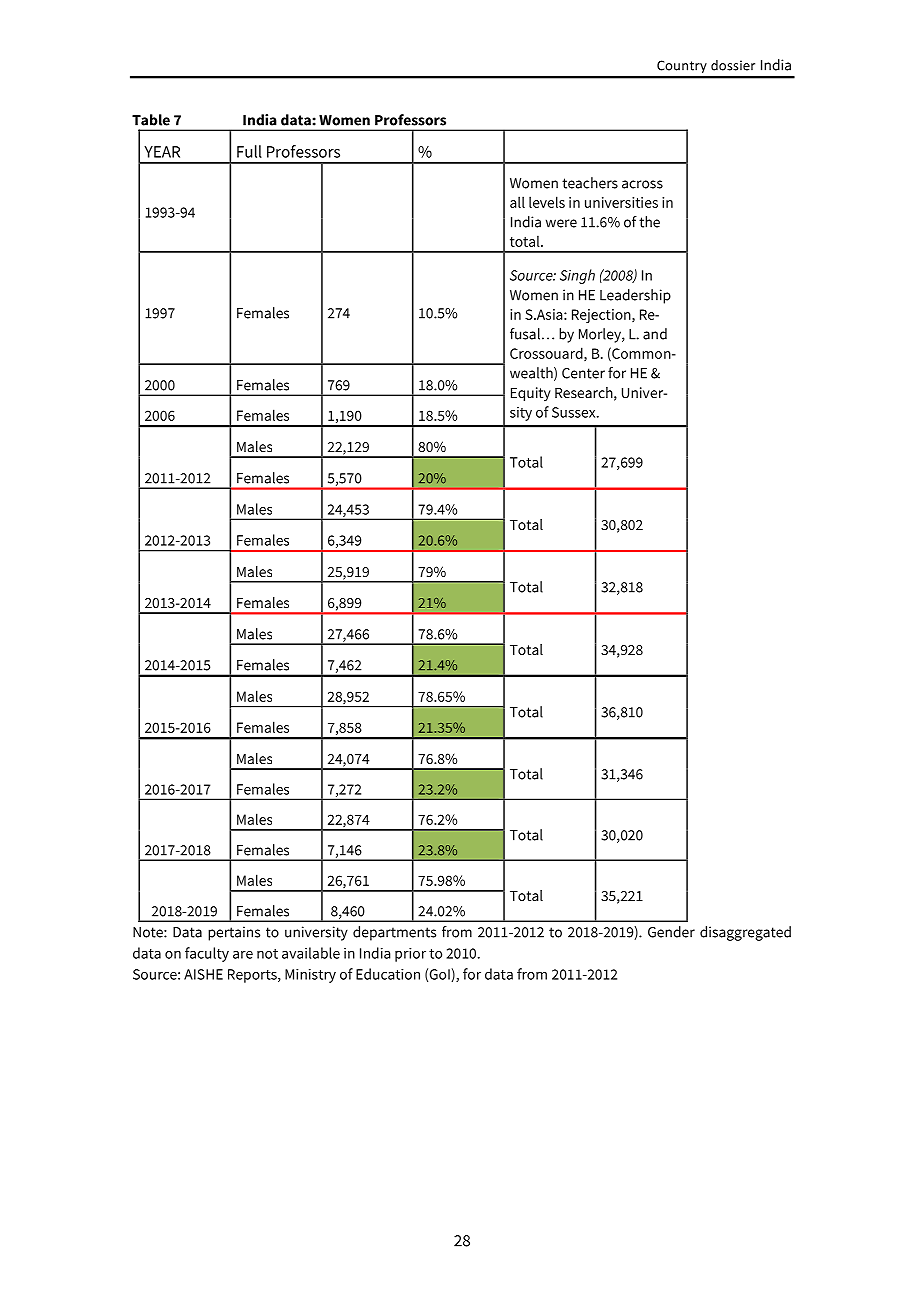  I want to click on Full, so click(249, 151).
